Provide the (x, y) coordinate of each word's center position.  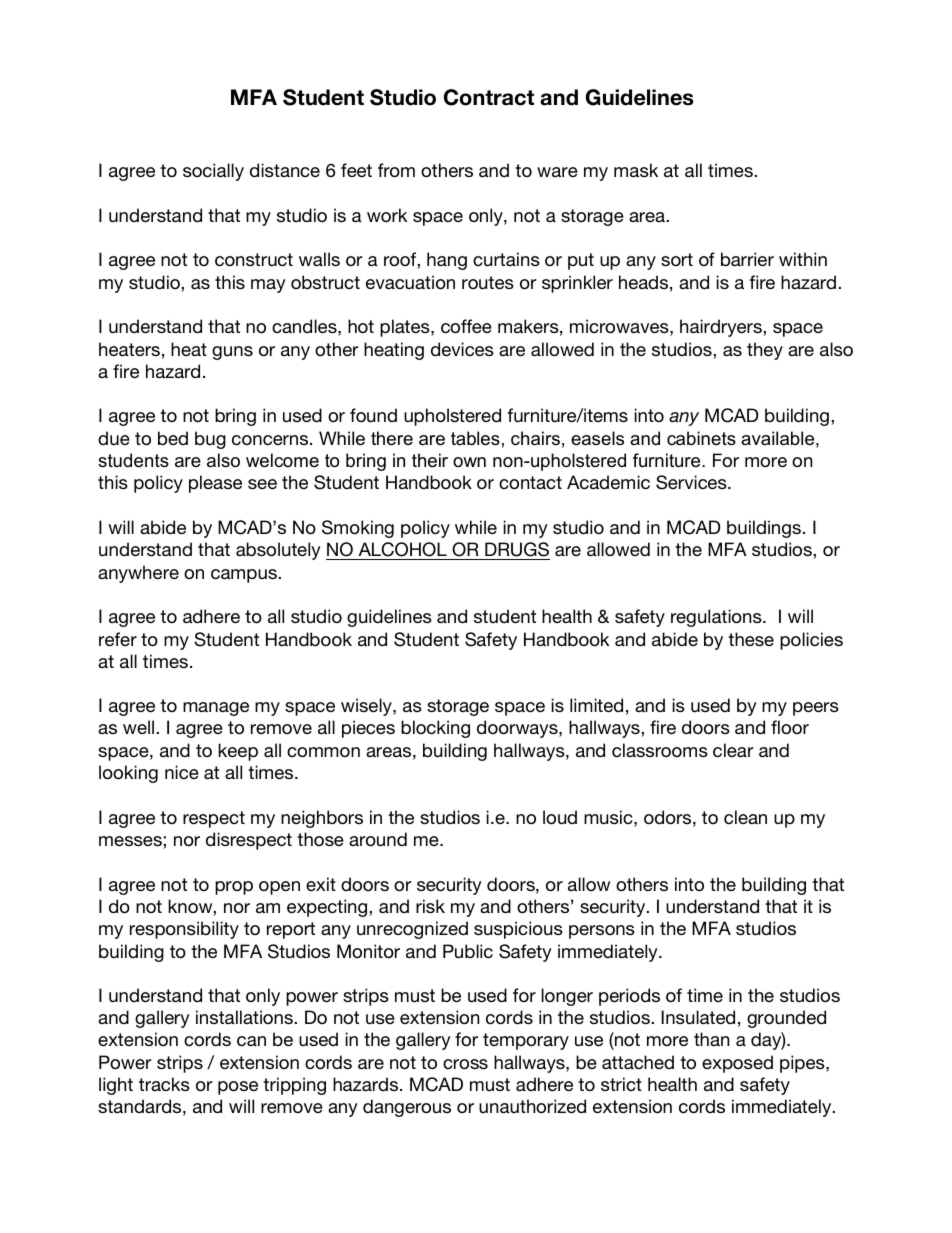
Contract (489, 97)
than (711, 1039)
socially (213, 172)
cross (465, 1064)
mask (636, 170)
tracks (164, 1084)
